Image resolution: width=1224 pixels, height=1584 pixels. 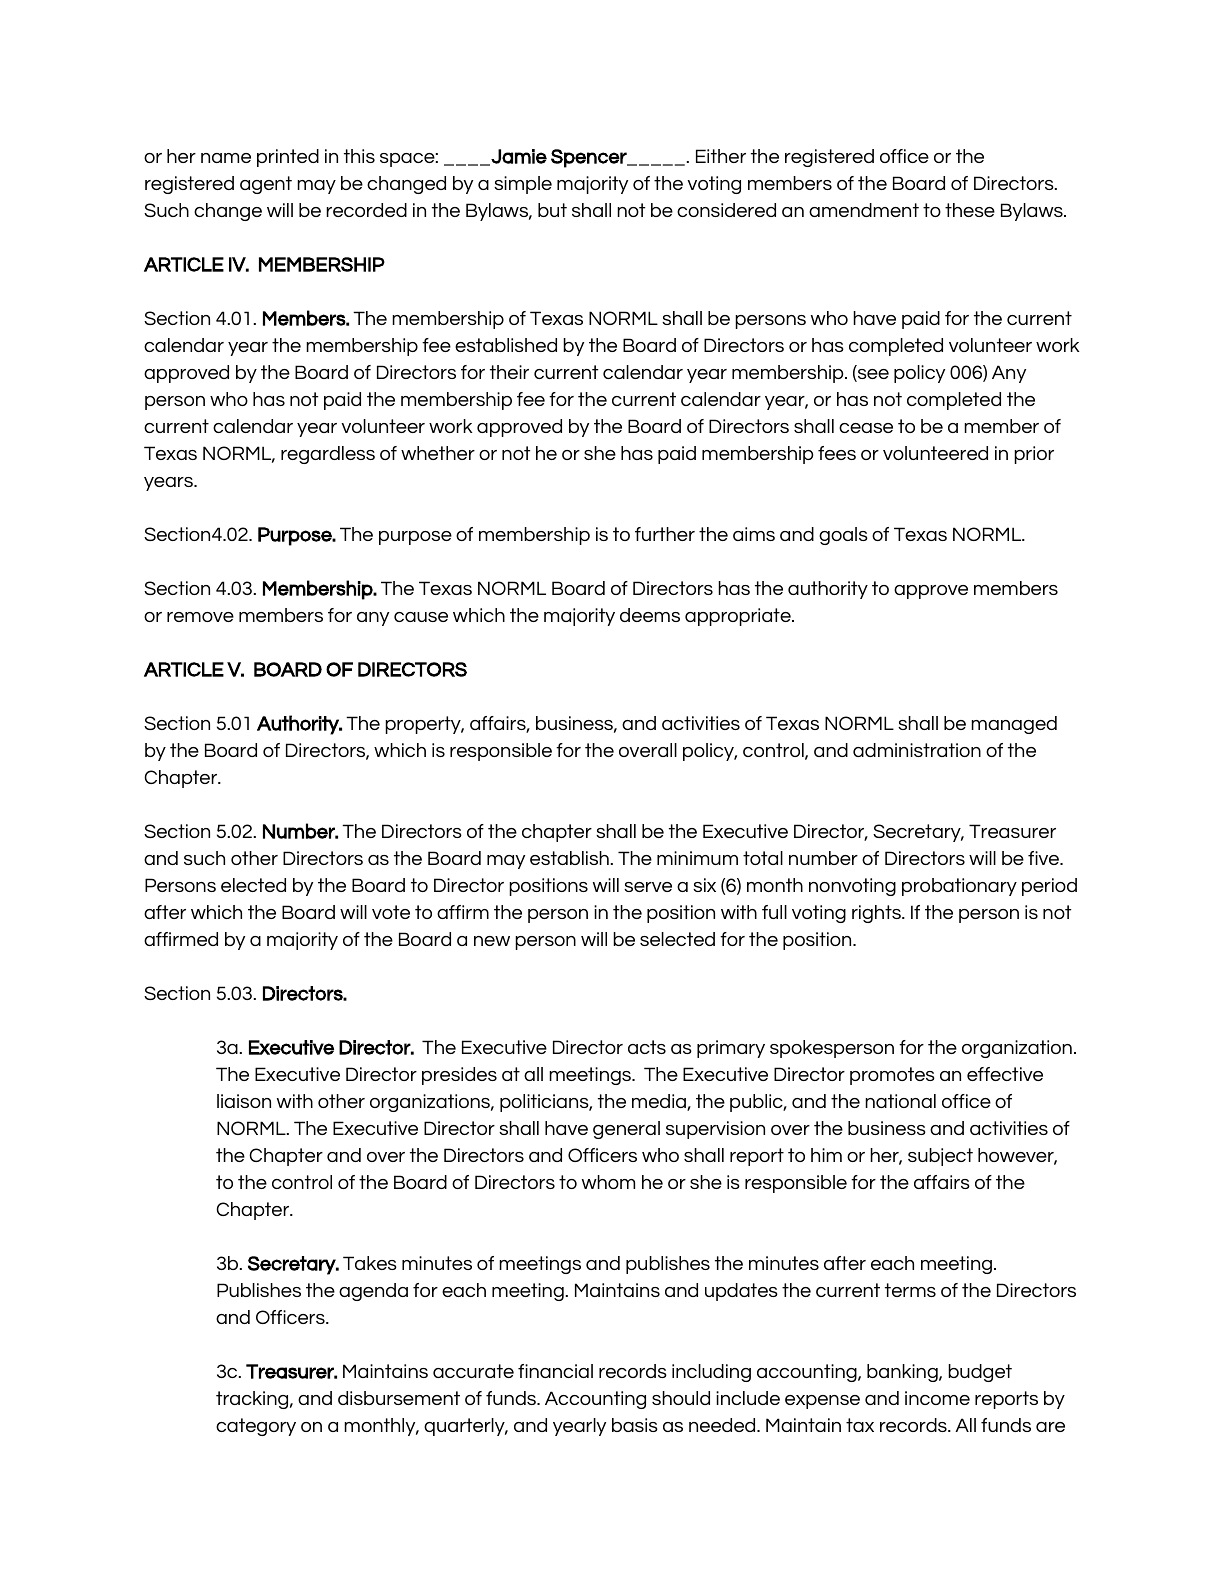 I want to click on goals, so click(x=843, y=536).
